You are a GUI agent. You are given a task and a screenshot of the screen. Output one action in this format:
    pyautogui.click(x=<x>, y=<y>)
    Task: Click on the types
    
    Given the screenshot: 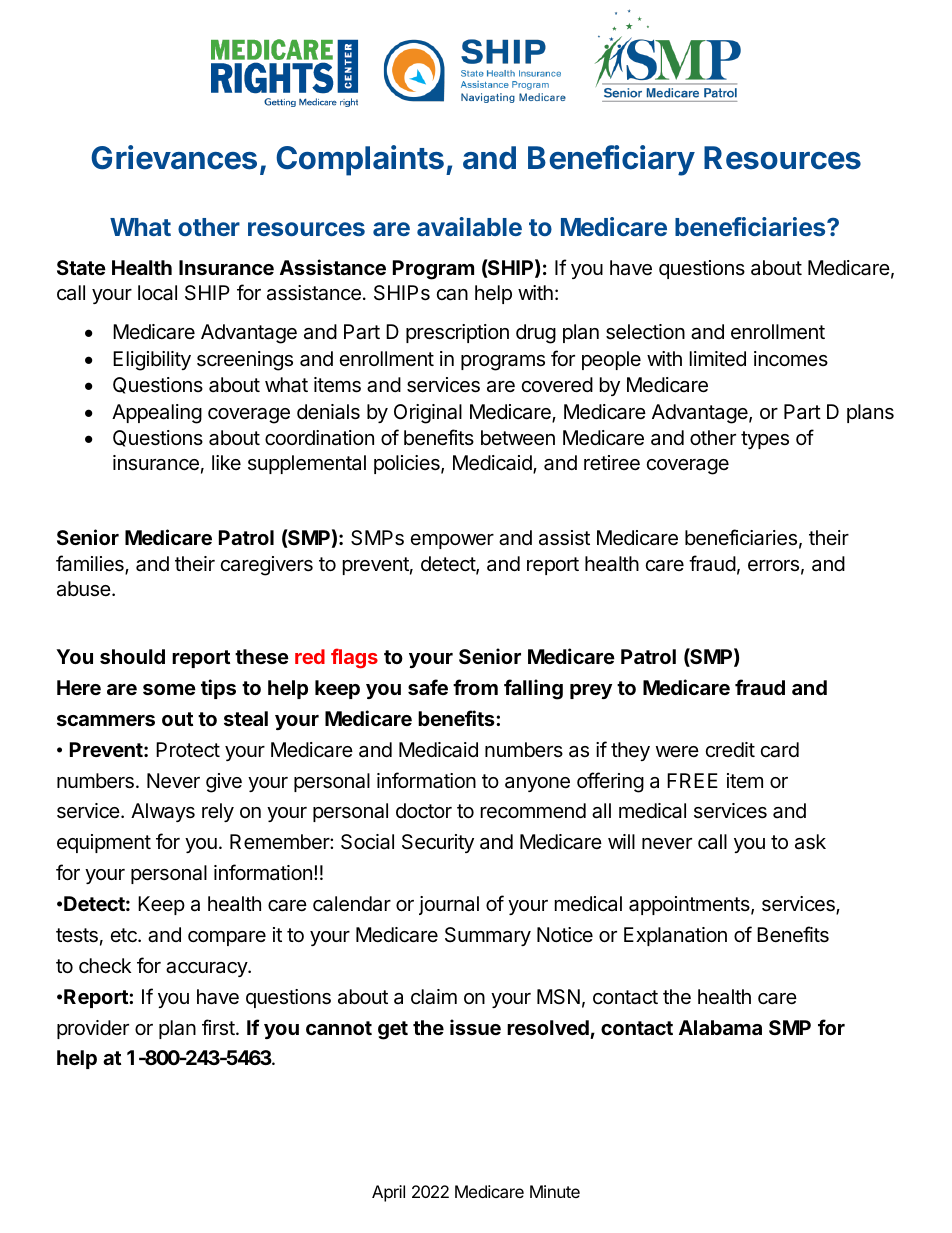 What is the action you would take?
    pyautogui.click(x=765, y=440)
